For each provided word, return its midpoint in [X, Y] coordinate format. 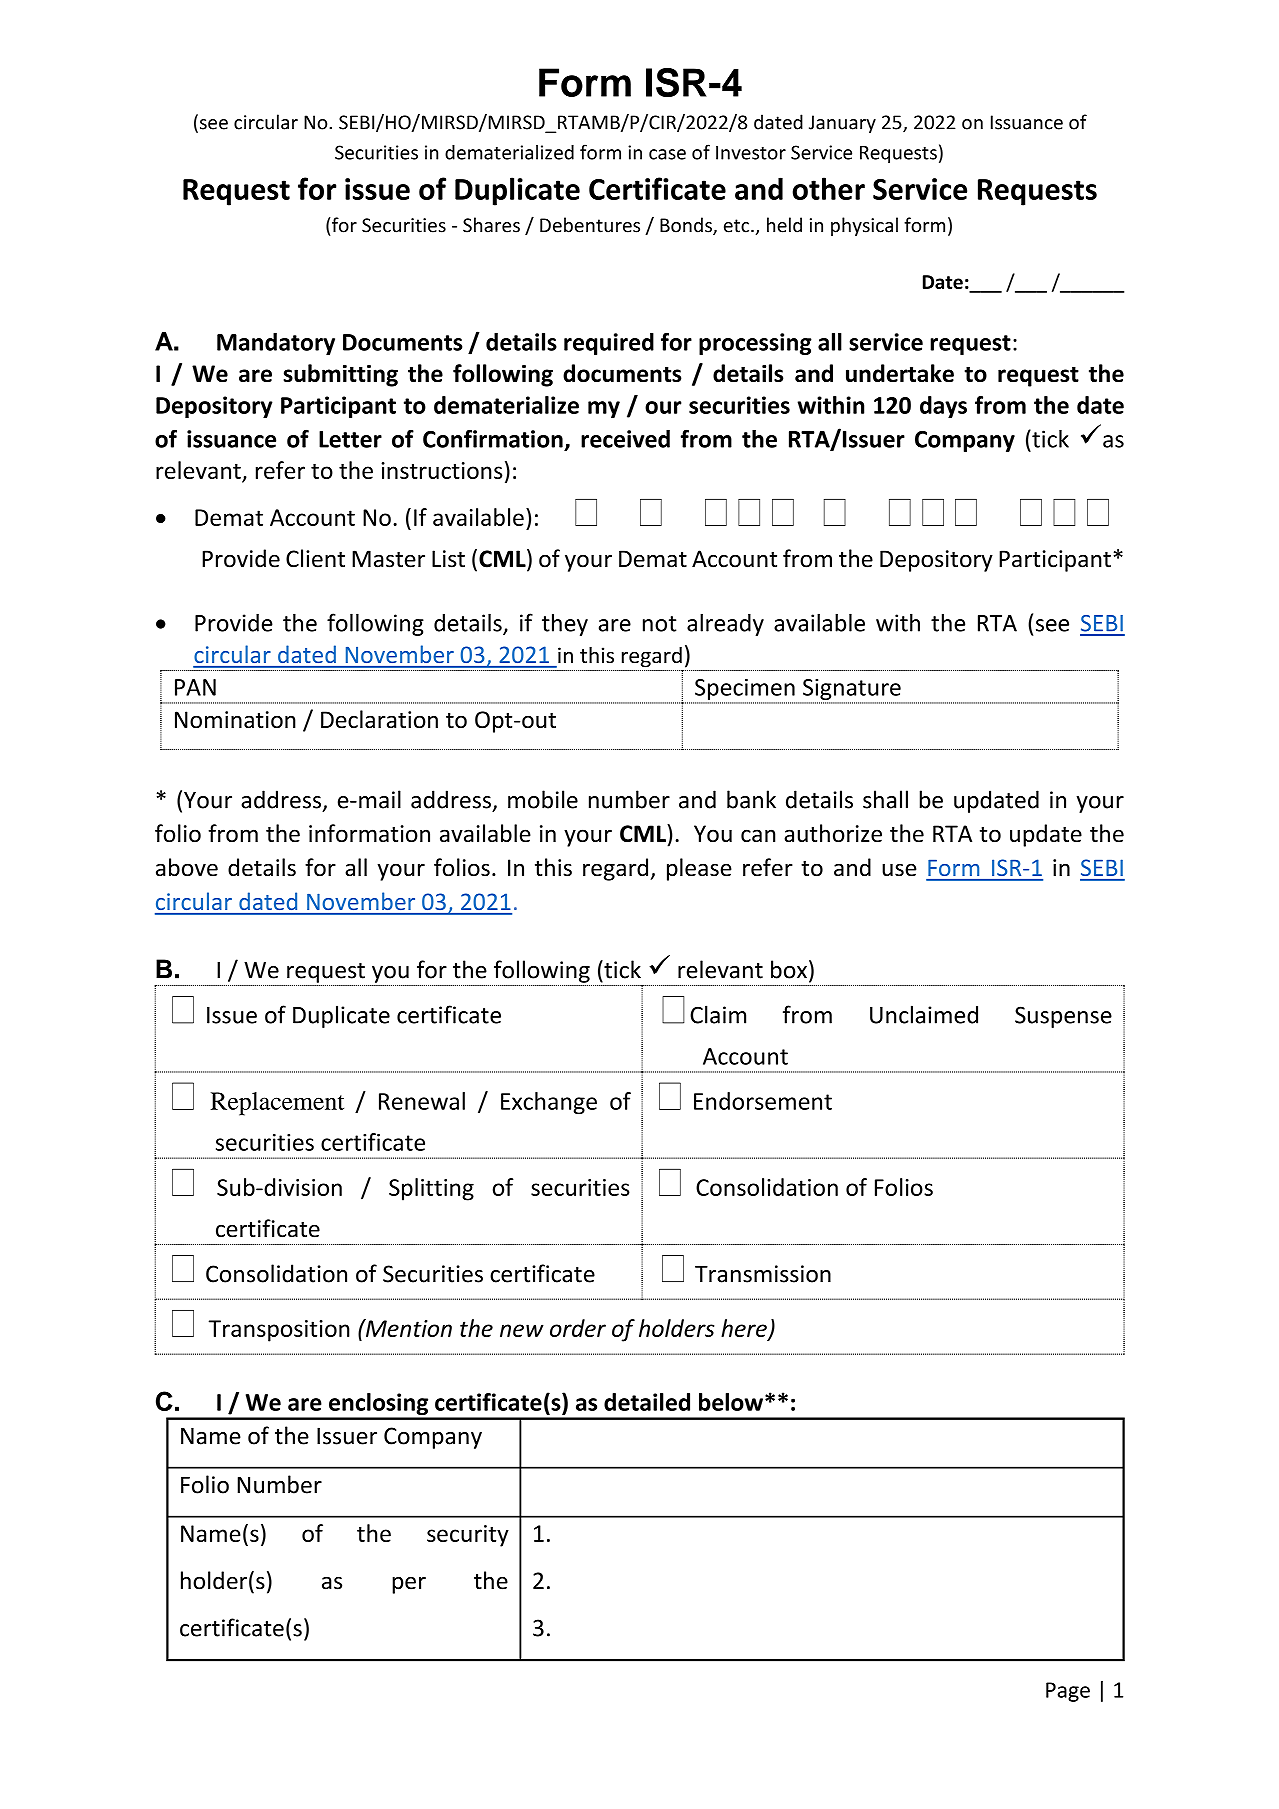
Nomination [235, 720]
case [667, 154]
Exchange [549, 1103]
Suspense [1063, 1017]
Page [1068, 1692]
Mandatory [276, 344]
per [409, 1585]
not [659, 624]
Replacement [277, 1104]
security [468, 1536]
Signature [852, 691]
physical [864, 226]
